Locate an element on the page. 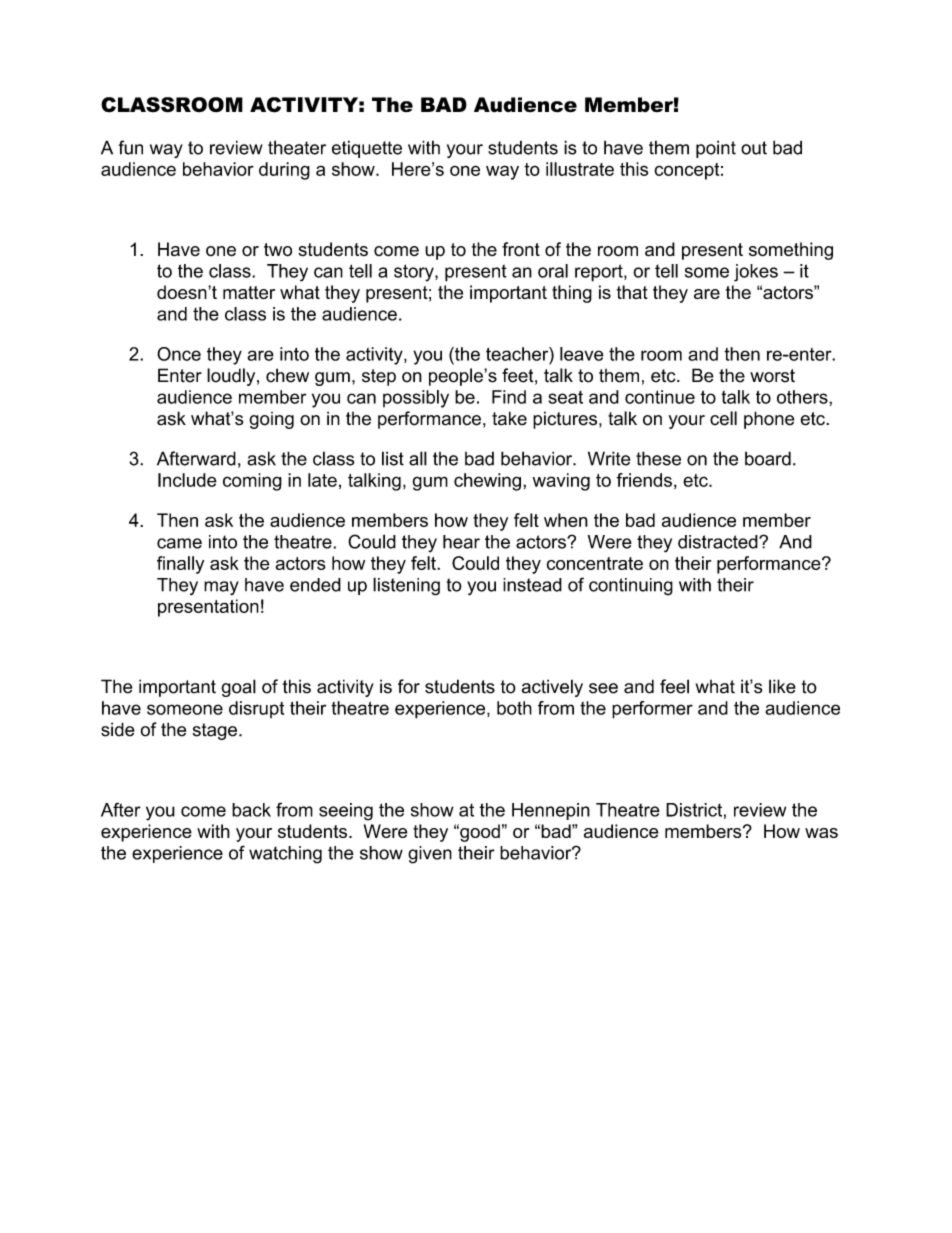  worst is located at coordinates (772, 376).
